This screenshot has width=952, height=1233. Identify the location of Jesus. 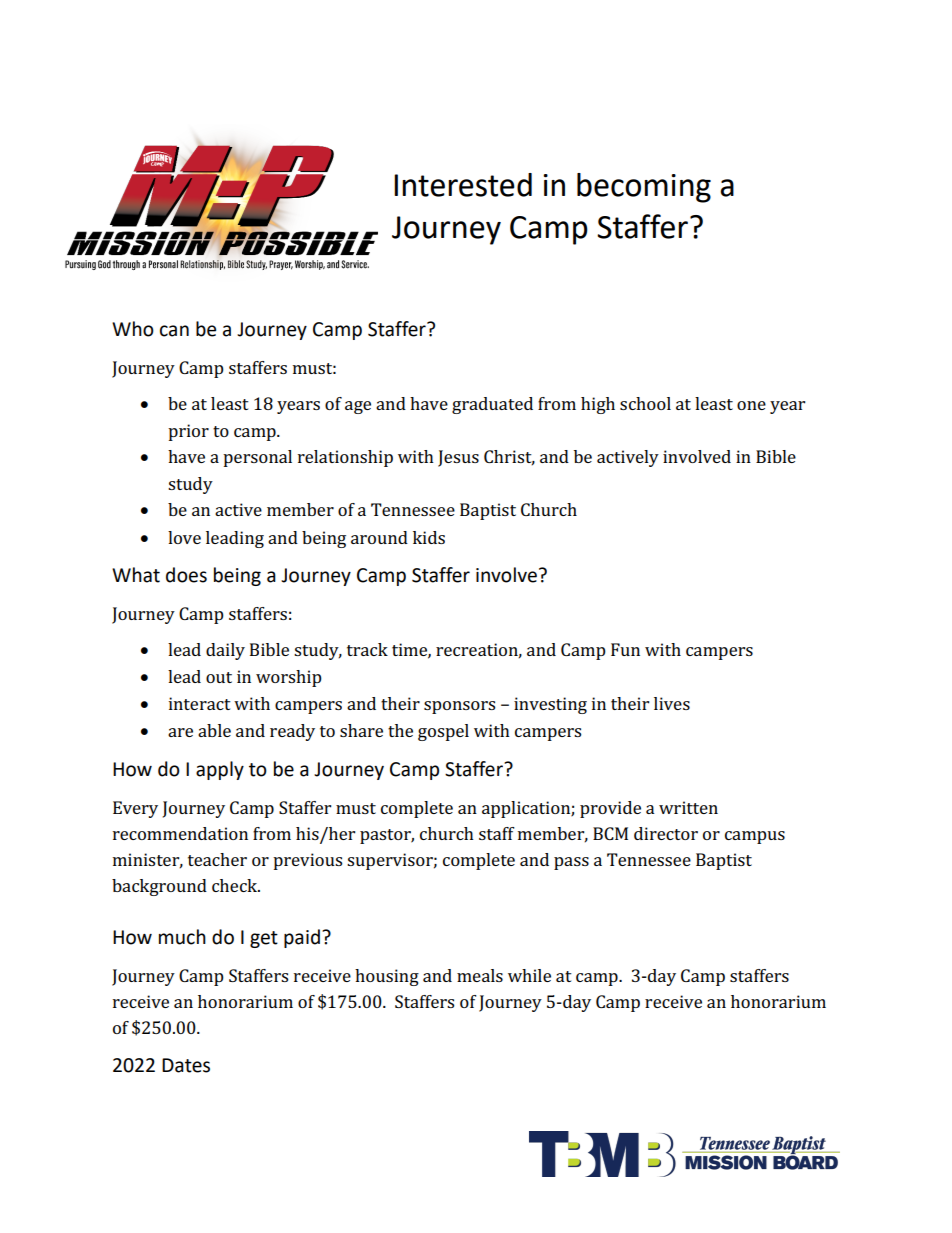
(458, 458).
